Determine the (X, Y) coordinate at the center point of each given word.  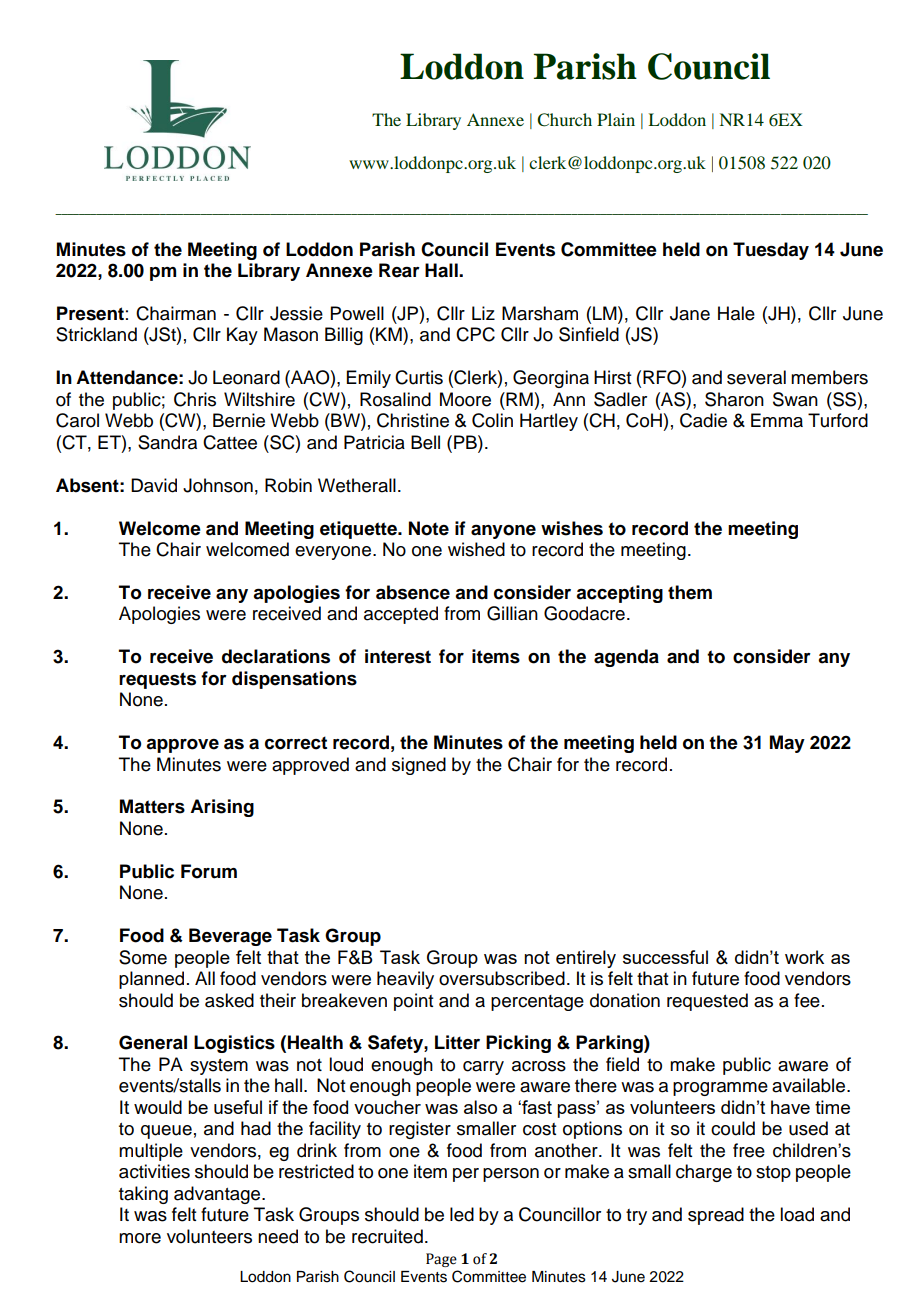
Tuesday (771, 251)
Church (564, 120)
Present (90, 313)
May (787, 744)
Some (143, 957)
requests (157, 680)
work (804, 957)
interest (398, 656)
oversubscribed (502, 978)
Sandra (167, 442)
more (140, 1238)
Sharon (734, 399)
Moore (465, 399)
